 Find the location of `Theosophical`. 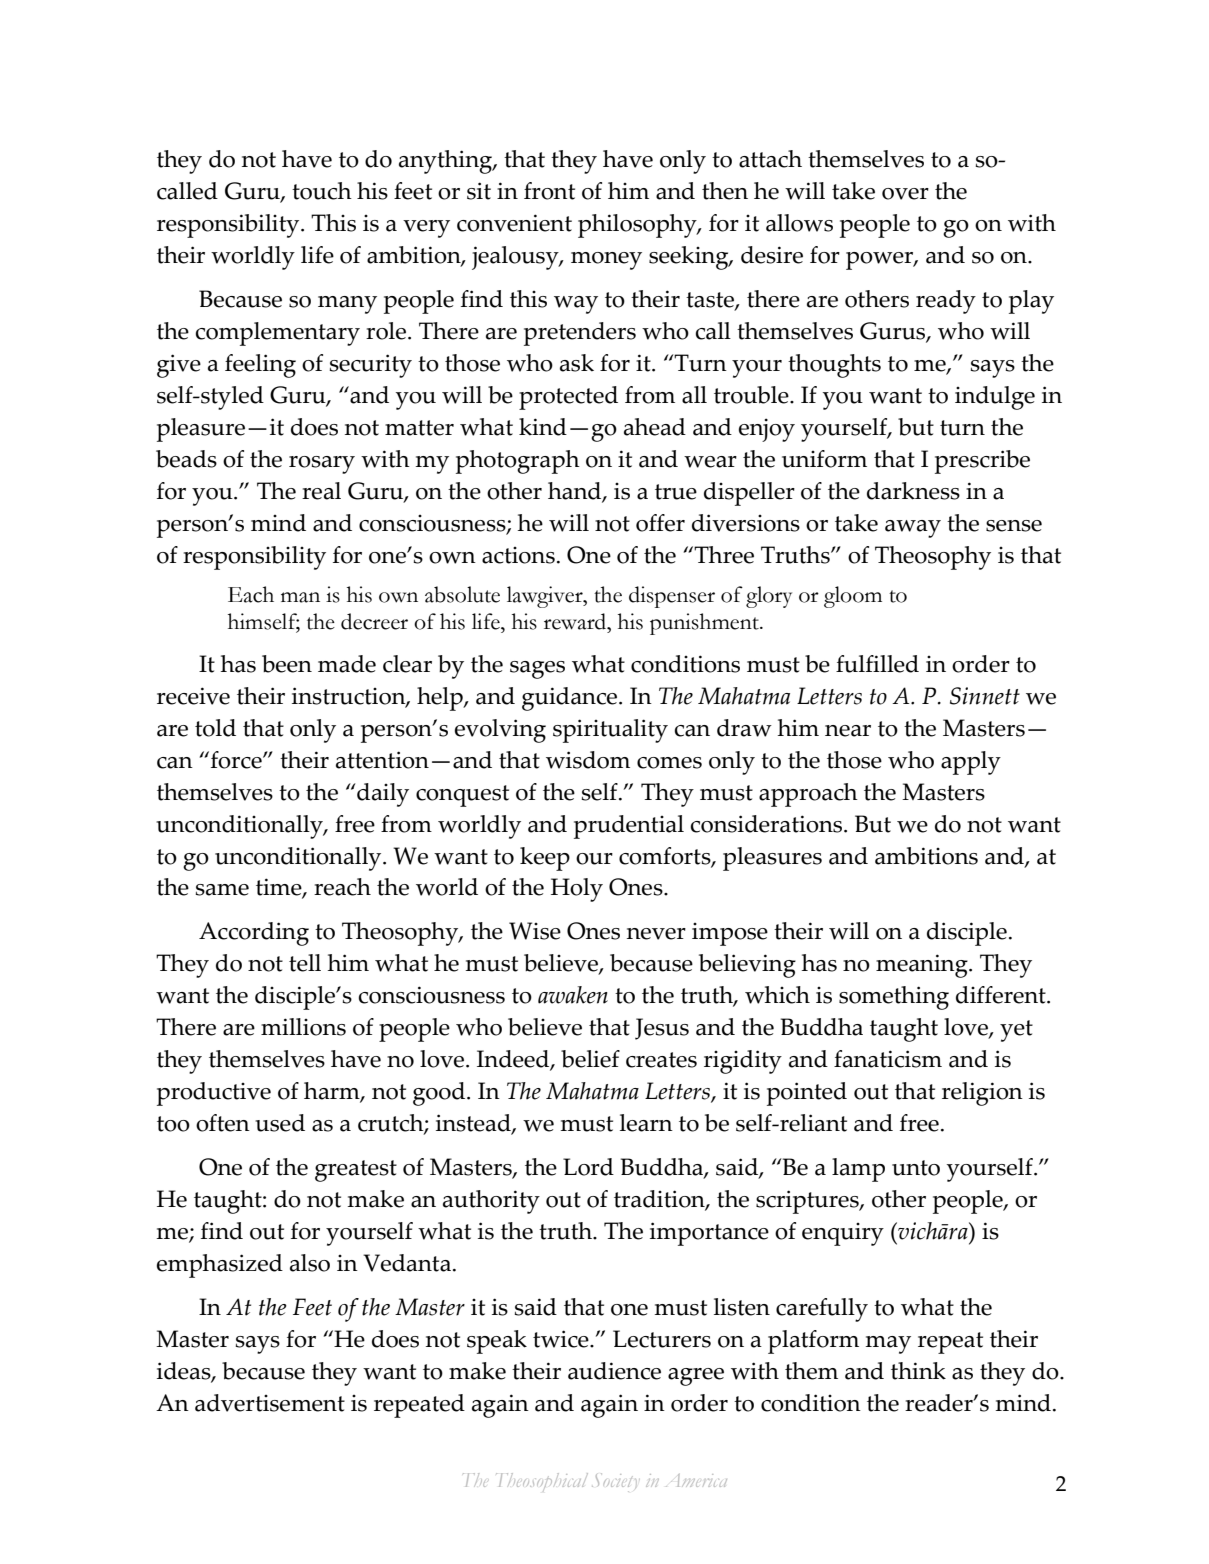

Theosophical is located at coordinates (542, 1482).
